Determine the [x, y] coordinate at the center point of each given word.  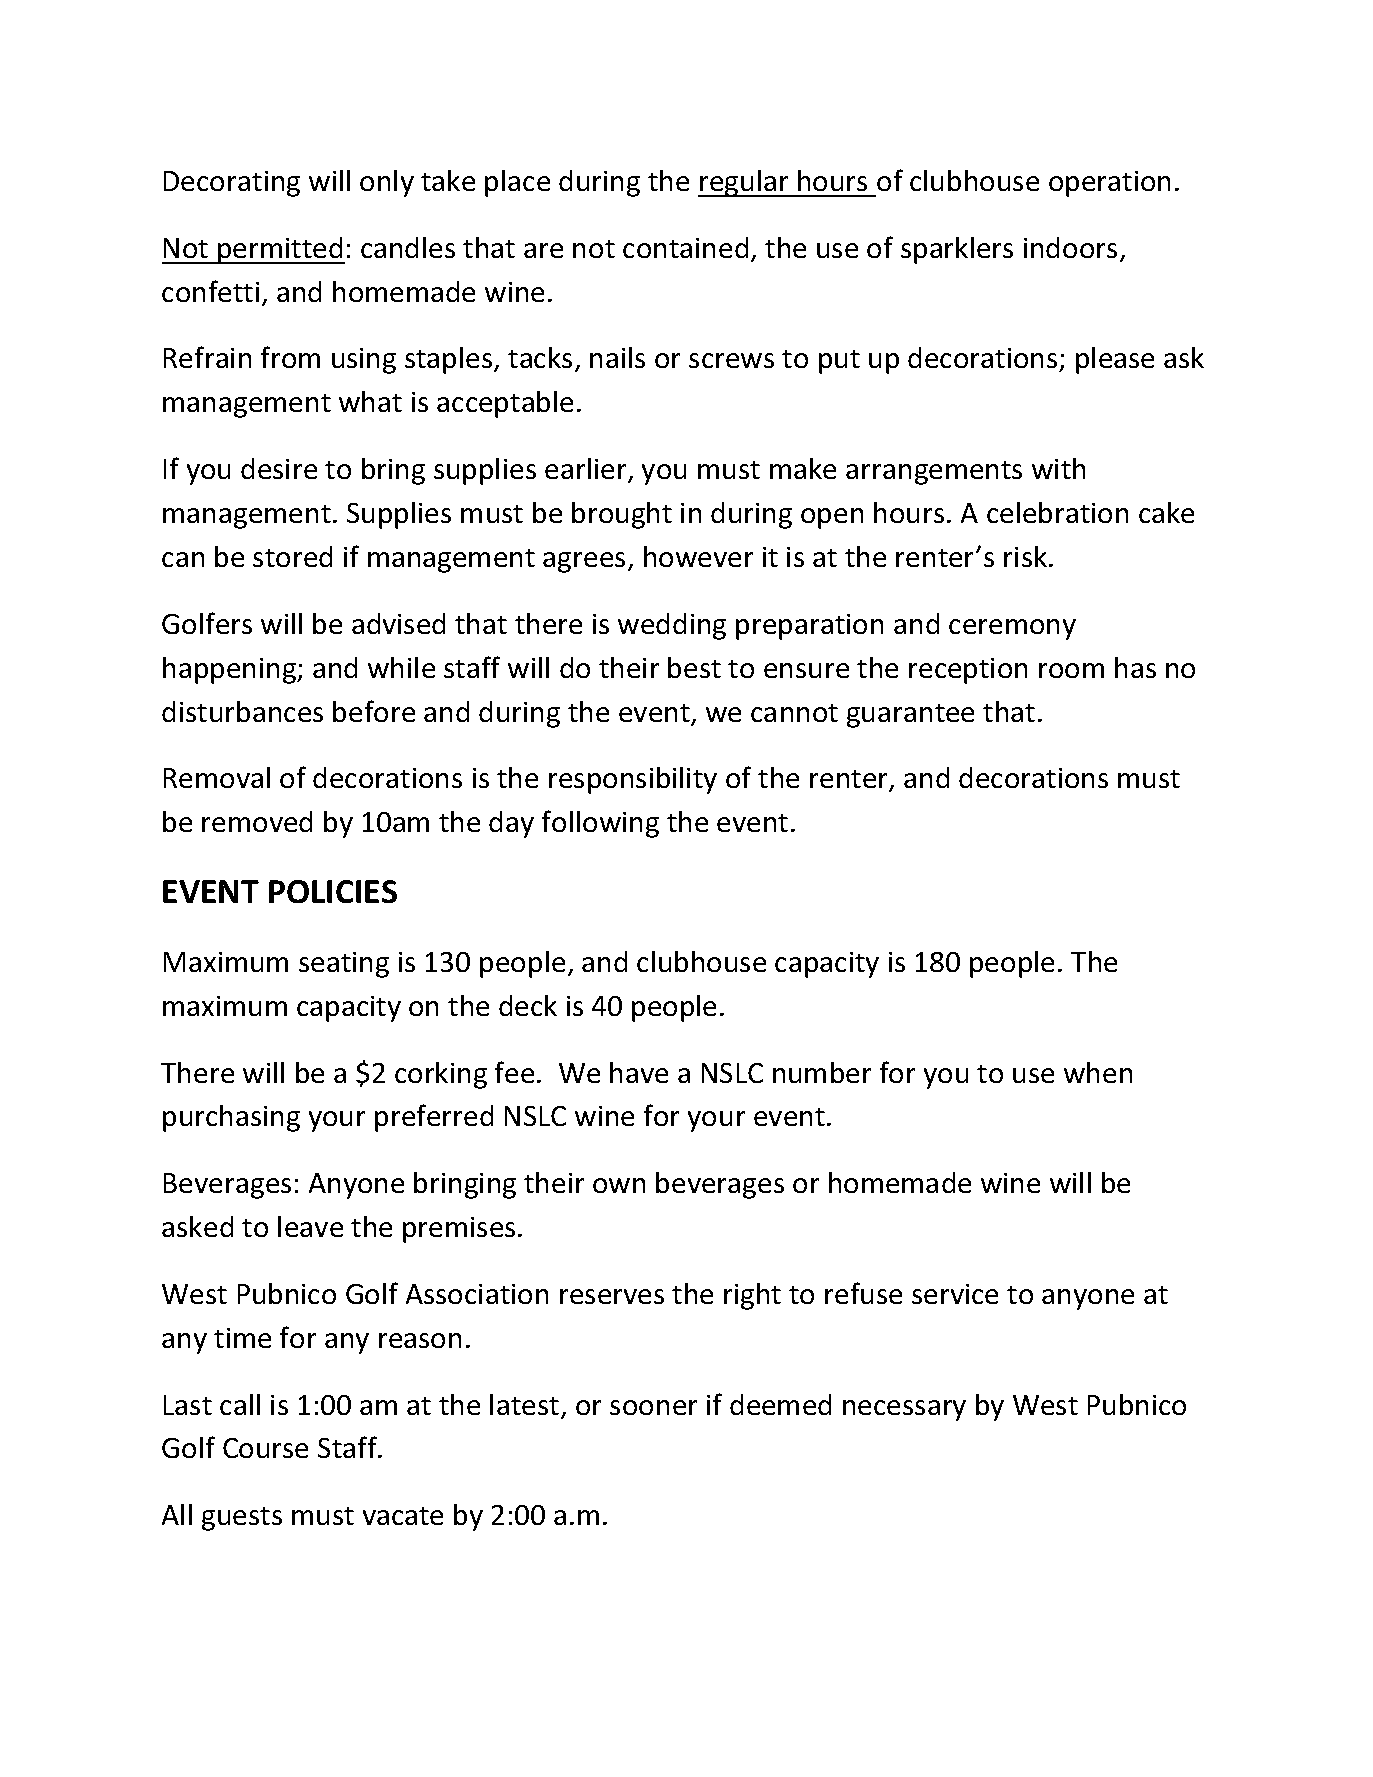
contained [685, 247]
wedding [672, 626]
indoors [1070, 247]
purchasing [231, 1118]
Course [265, 1448]
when [1098, 1072]
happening [231, 670]
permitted [280, 250]
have [639, 1072]
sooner [653, 1407]
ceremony [1012, 629]
